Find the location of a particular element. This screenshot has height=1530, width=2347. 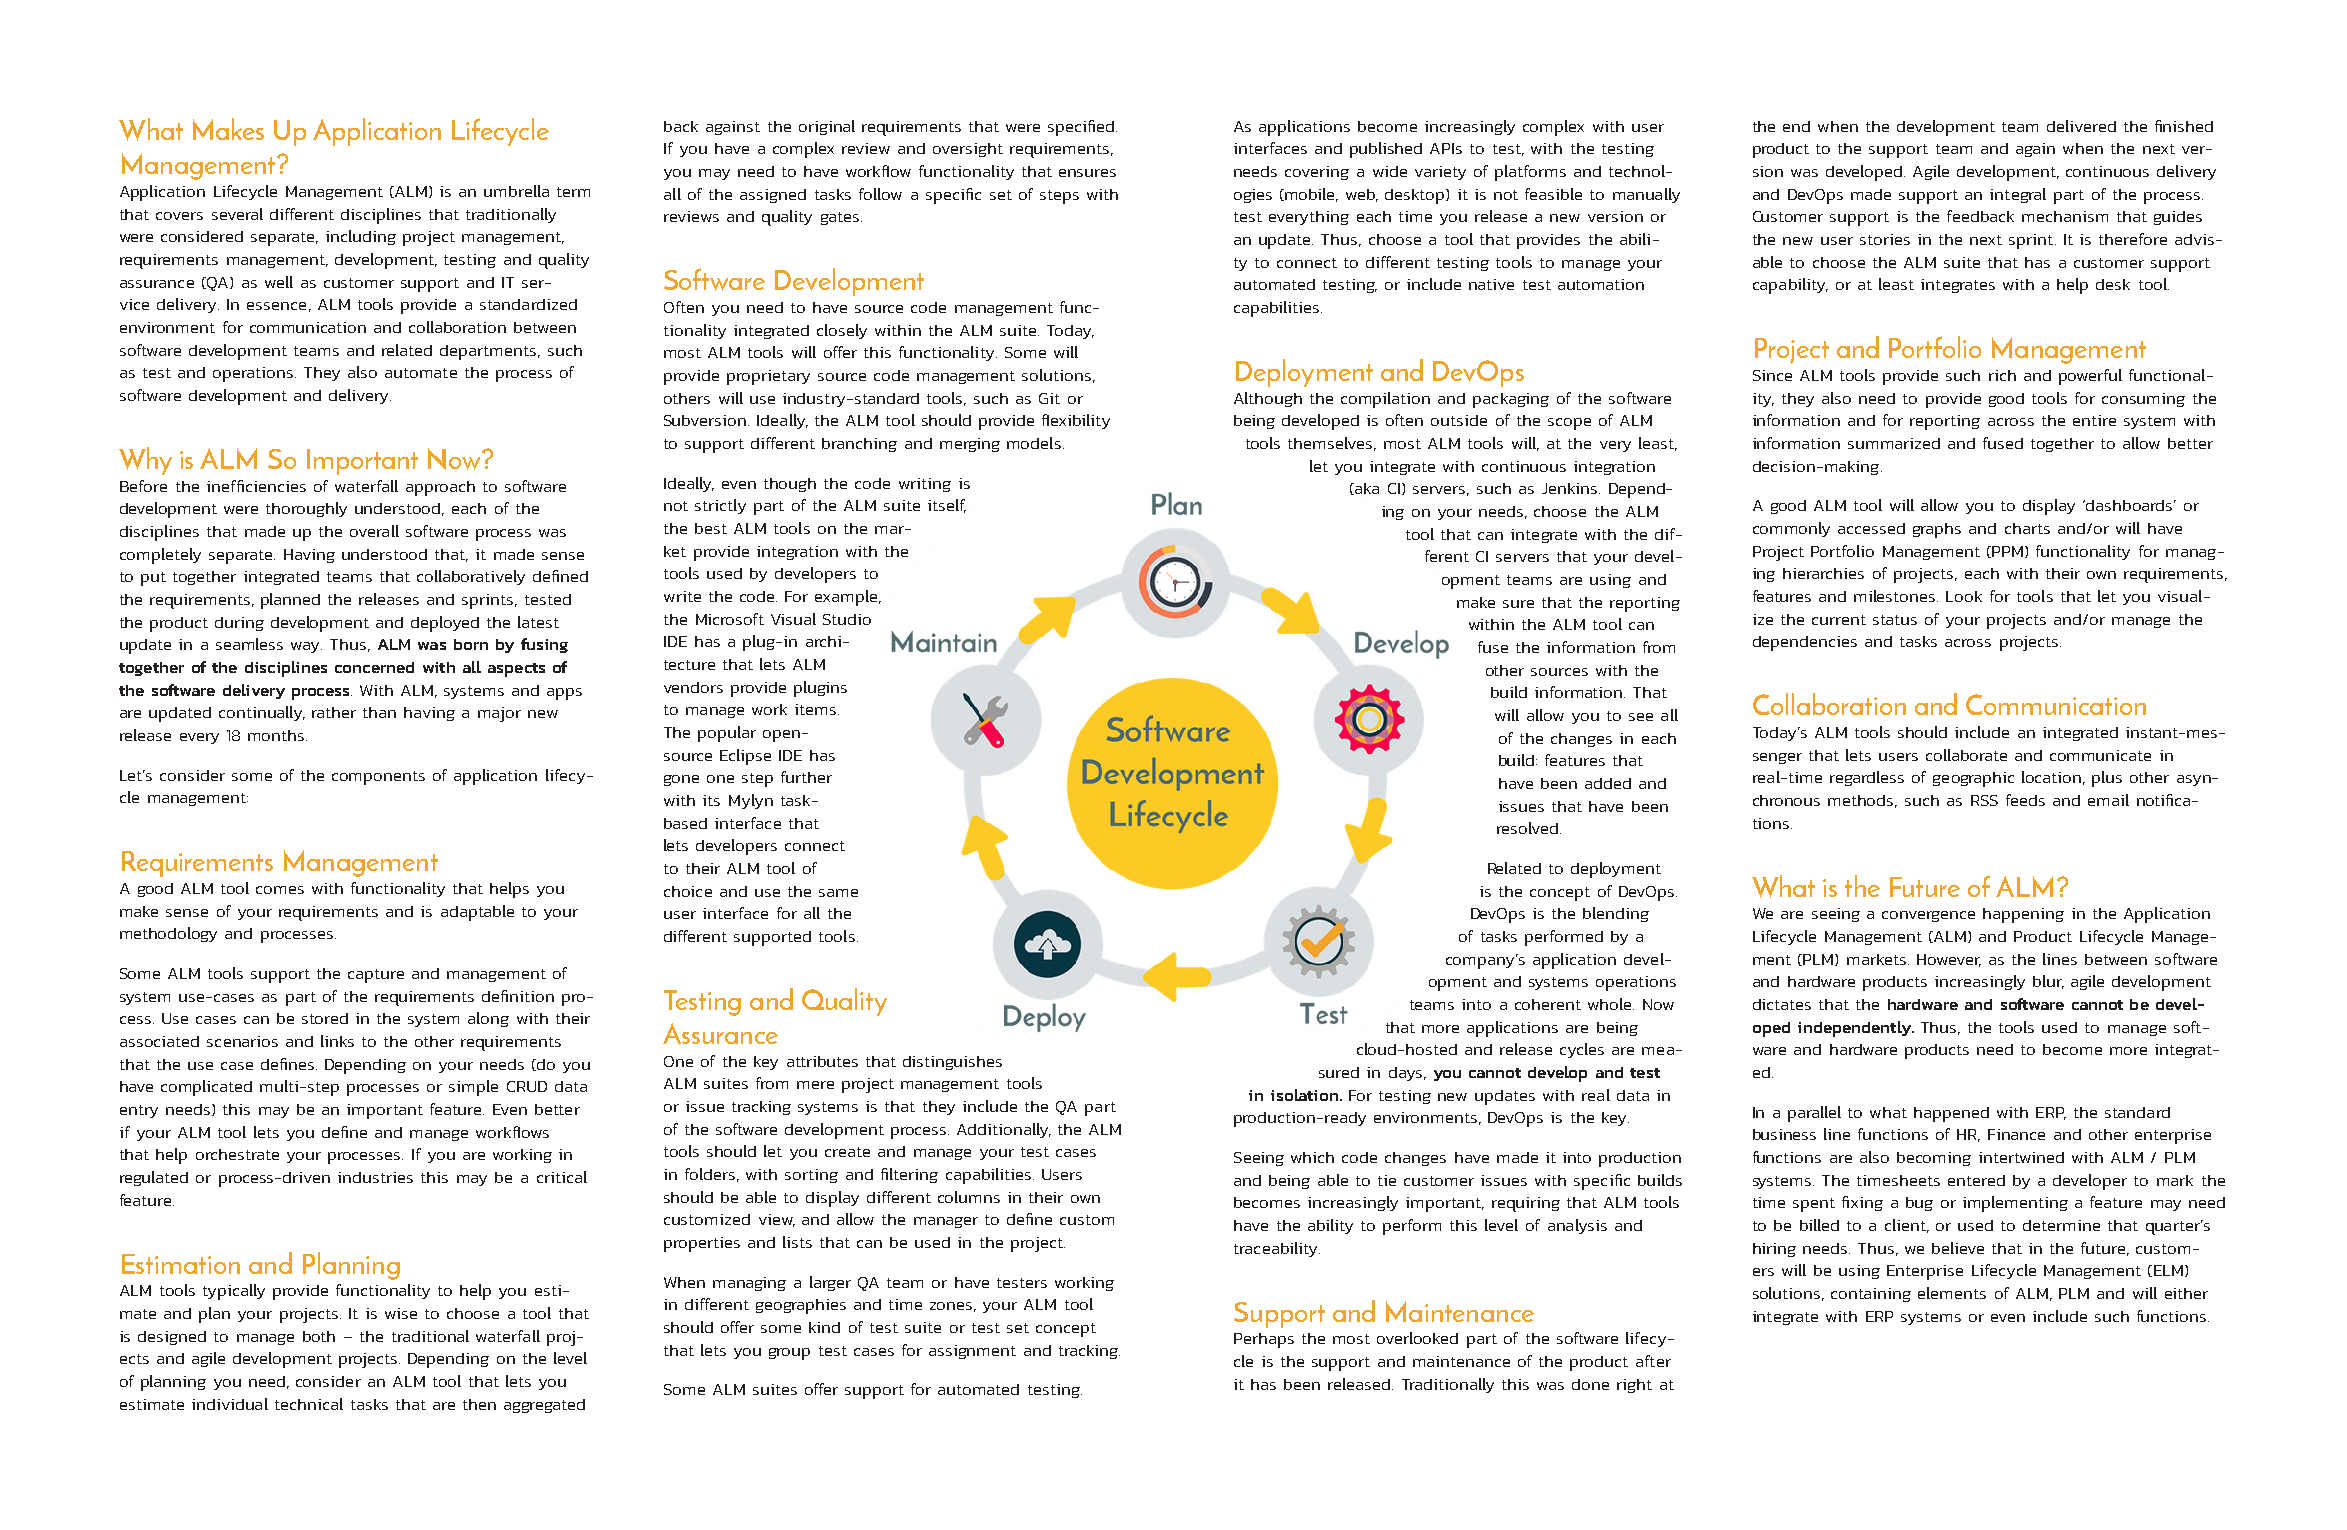

further is located at coordinates (806, 777).
